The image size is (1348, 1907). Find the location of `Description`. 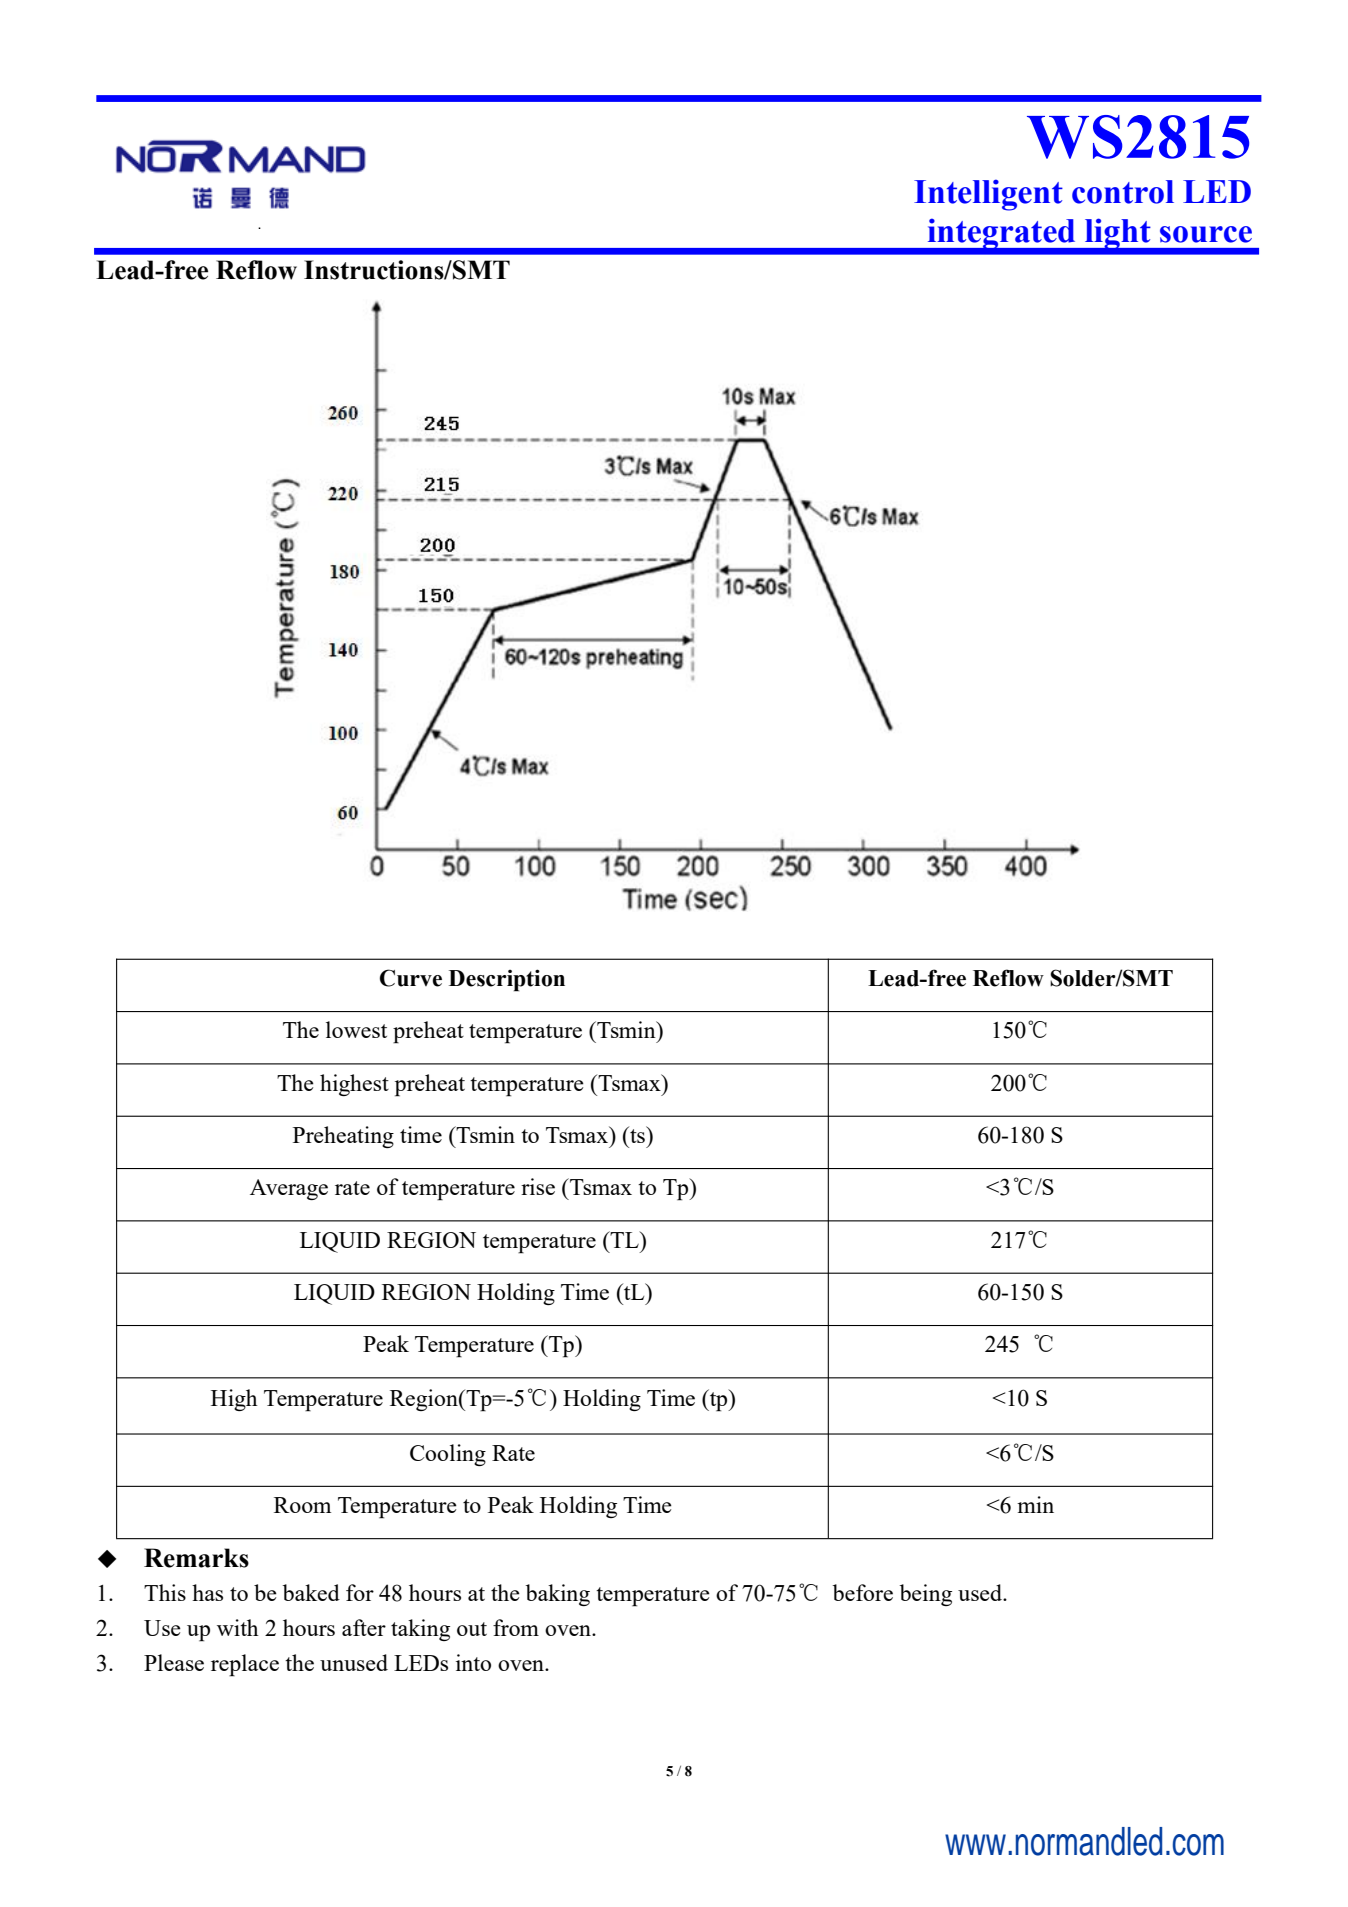

Description is located at coordinates (507, 980).
